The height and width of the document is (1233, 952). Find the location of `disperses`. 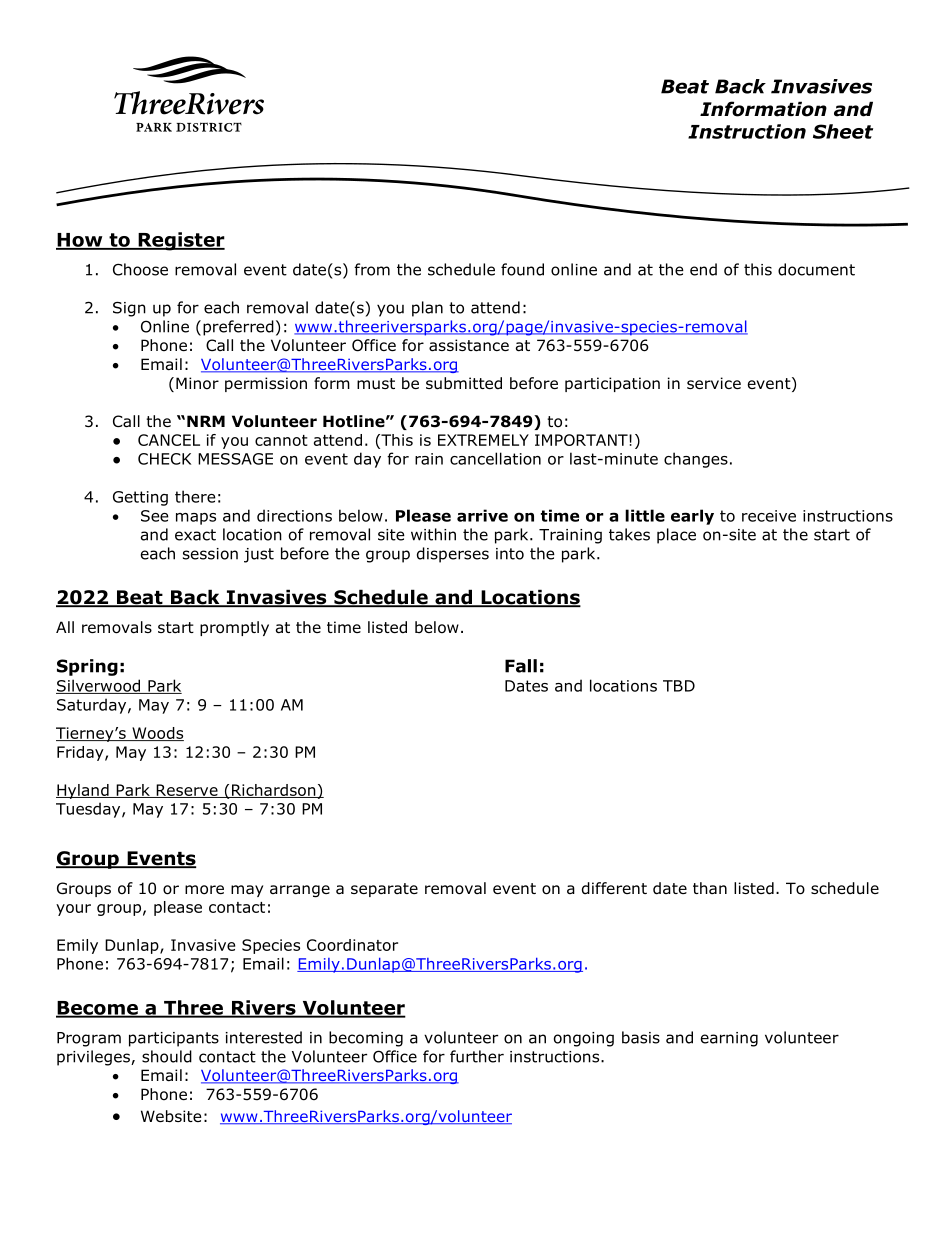

disperses is located at coordinates (453, 555).
